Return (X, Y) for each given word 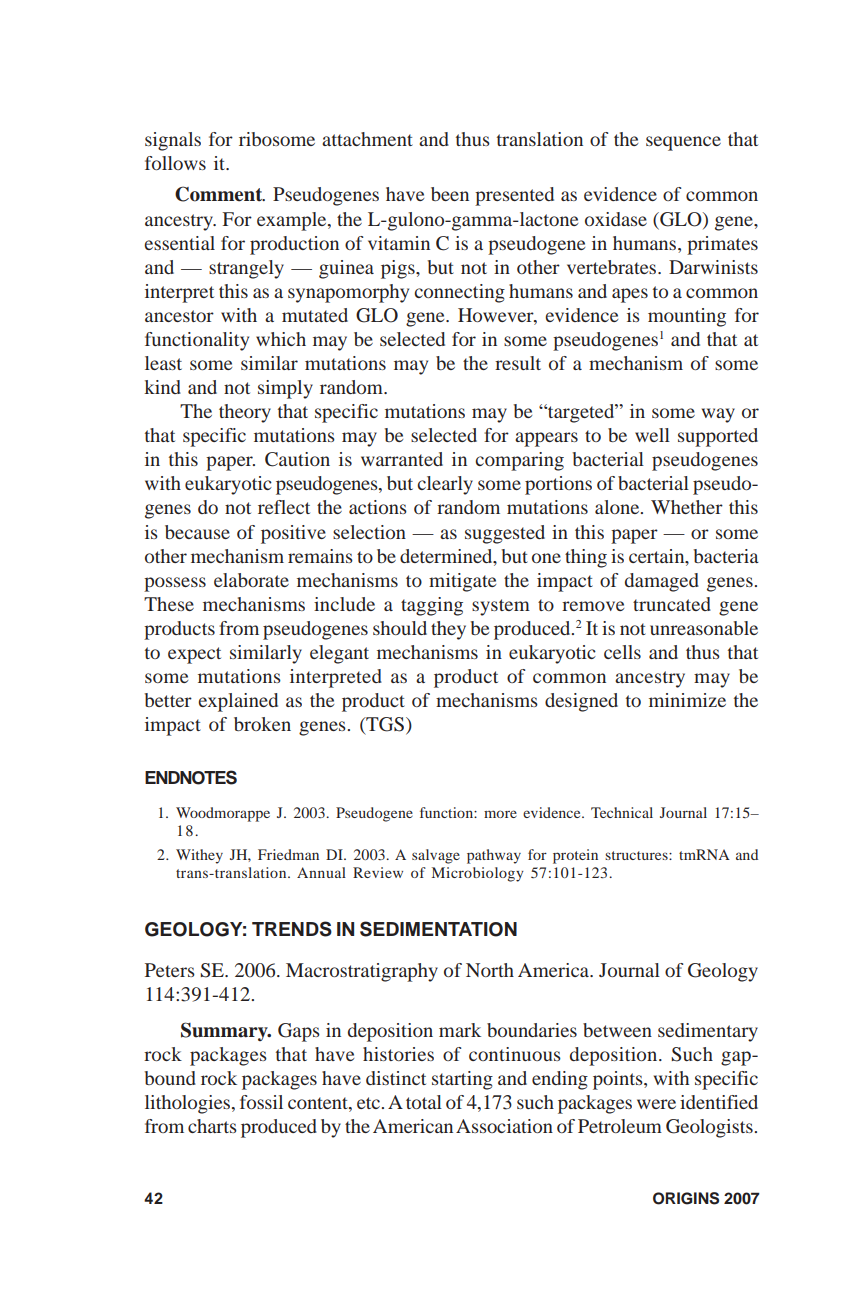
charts (212, 1126)
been (450, 194)
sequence (683, 143)
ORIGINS (686, 1198)
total (424, 1102)
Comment (220, 194)
